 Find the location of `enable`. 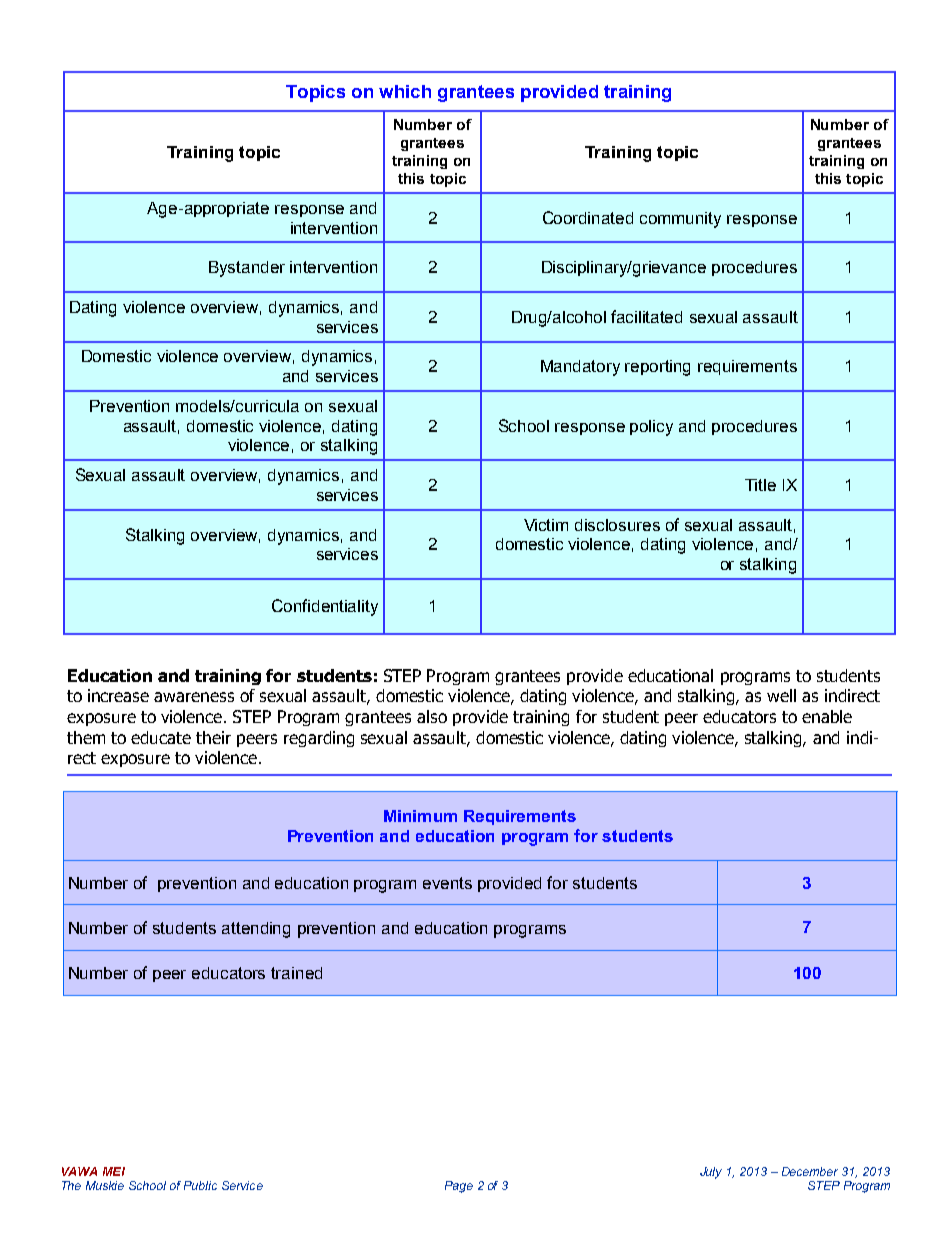

enable is located at coordinates (827, 716).
